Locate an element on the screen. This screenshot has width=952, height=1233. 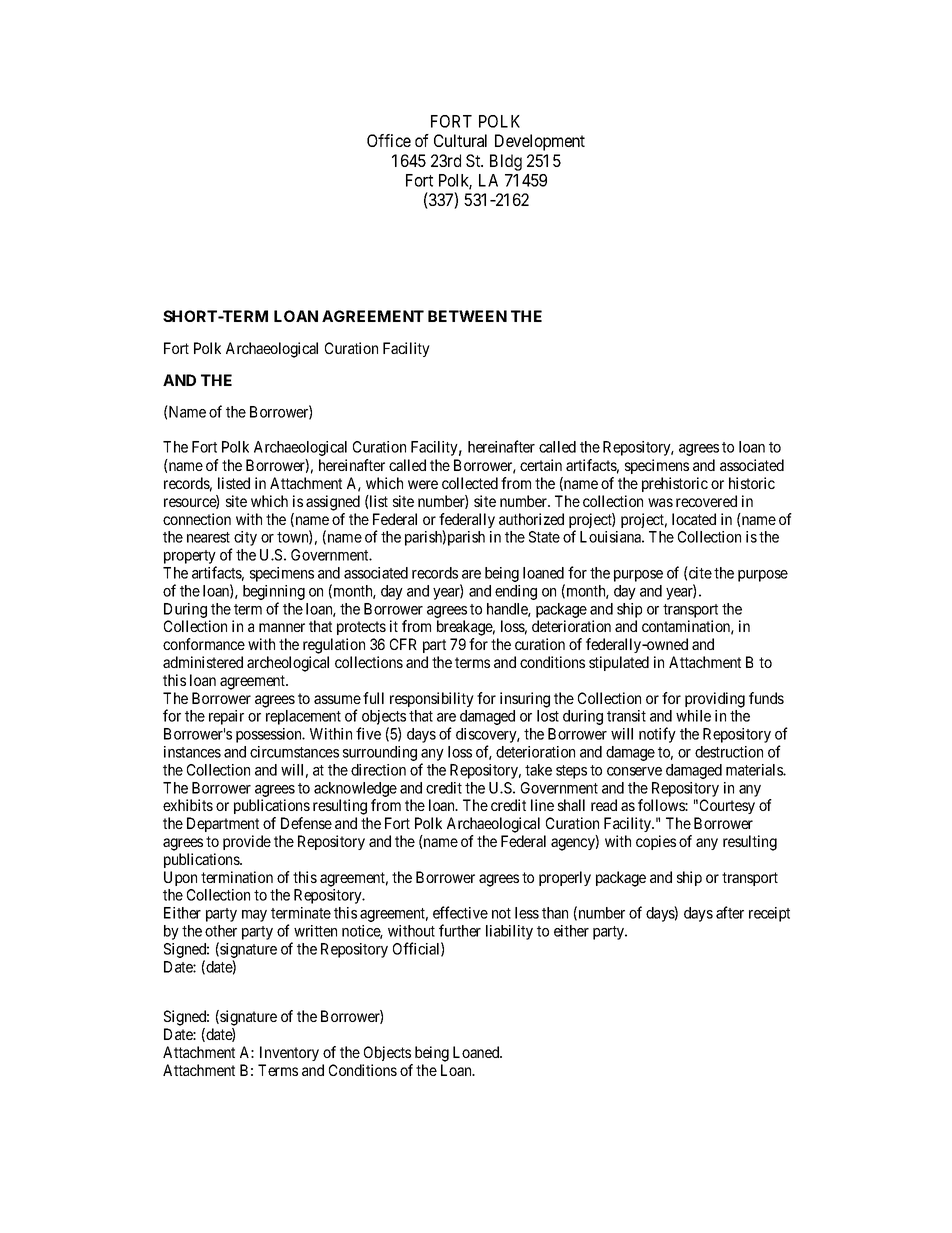
located is located at coordinates (694, 519).
